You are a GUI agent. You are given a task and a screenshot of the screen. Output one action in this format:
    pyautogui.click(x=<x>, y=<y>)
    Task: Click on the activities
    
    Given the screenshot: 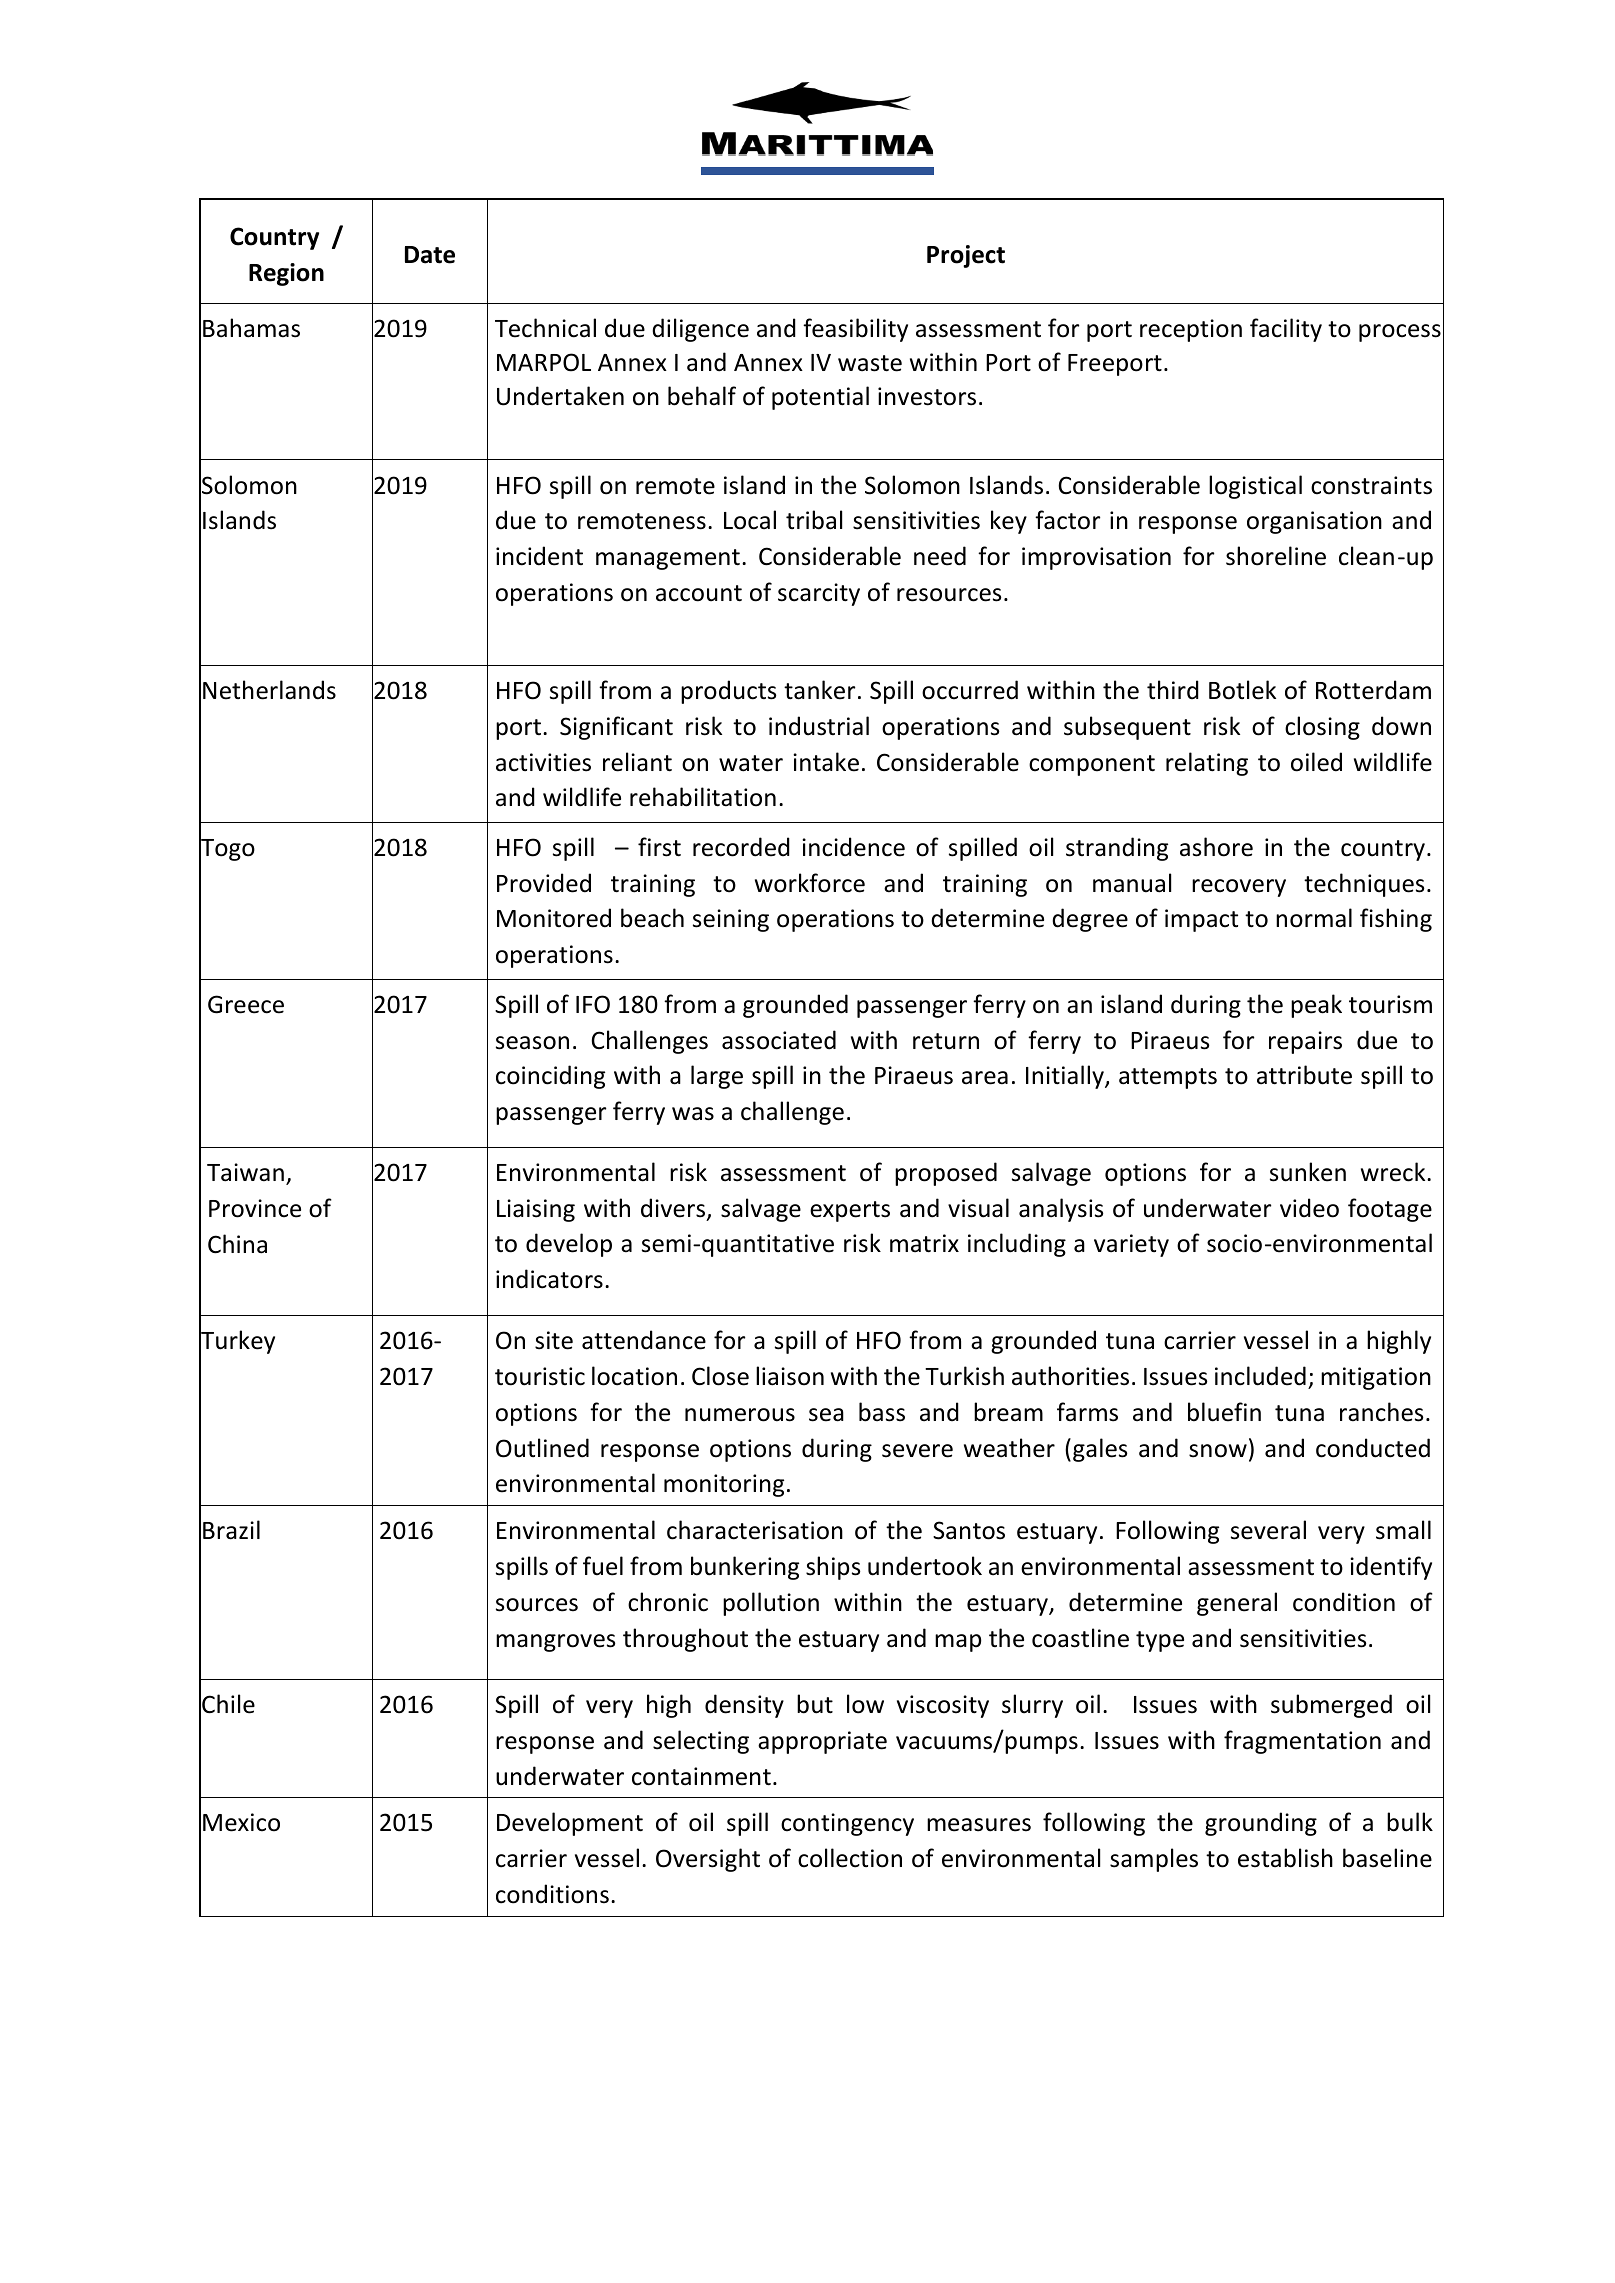 What is the action you would take?
    pyautogui.click(x=543, y=762)
